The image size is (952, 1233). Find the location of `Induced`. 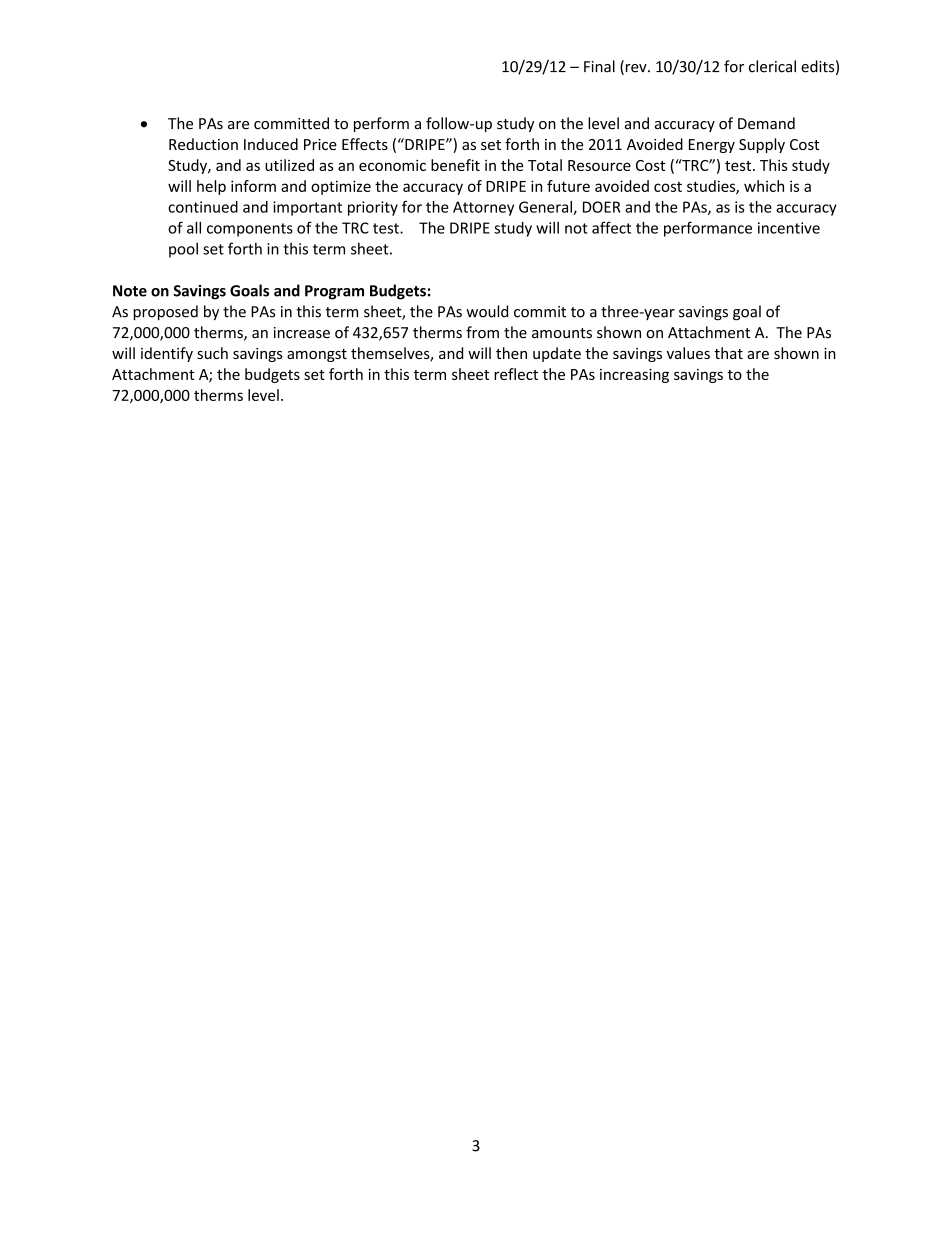

Induced is located at coordinates (271, 144).
